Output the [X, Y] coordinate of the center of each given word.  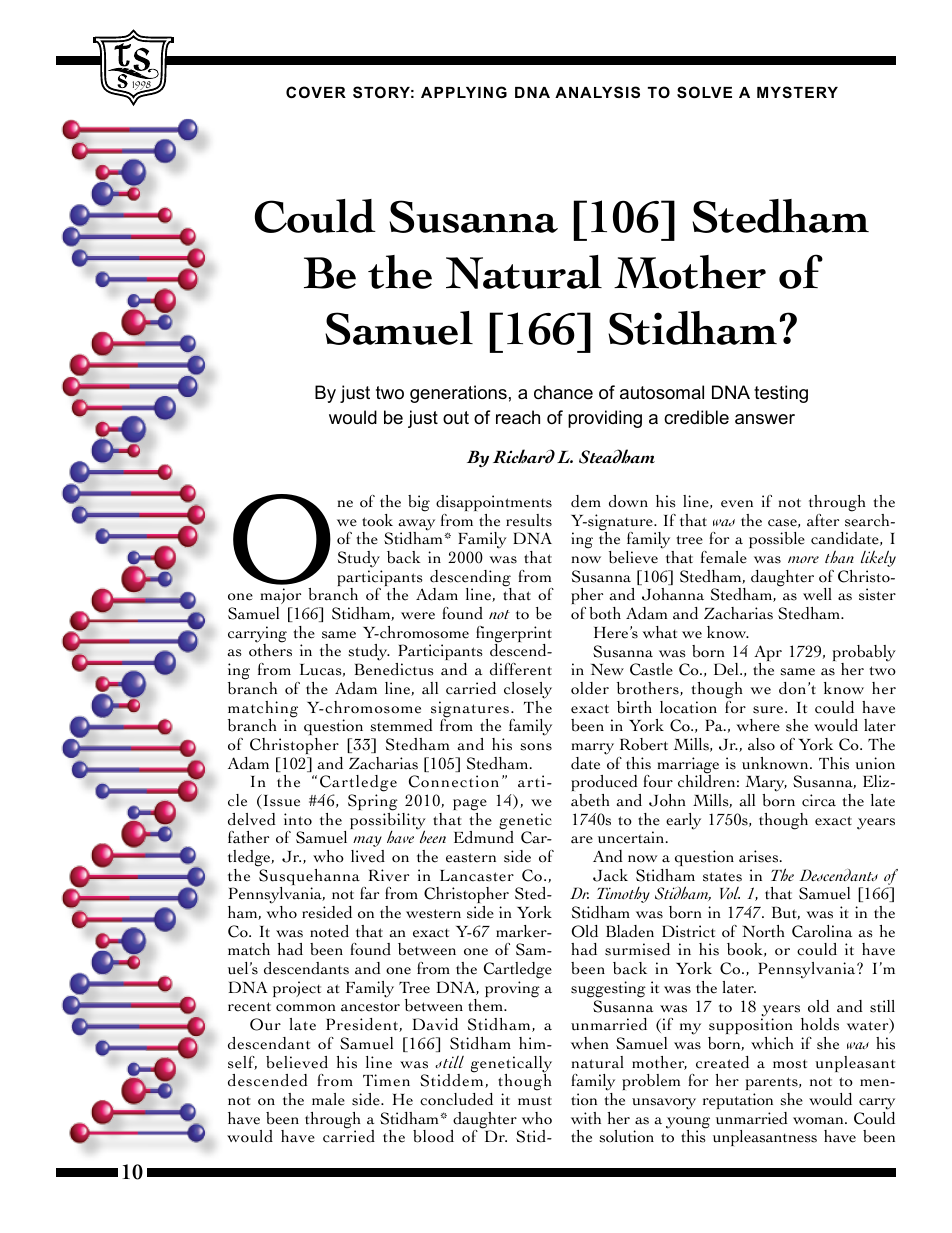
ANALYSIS [597, 92]
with [586, 1118]
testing [781, 394]
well [817, 594]
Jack [610, 875]
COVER [316, 92]
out [456, 417]
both [605, 613]
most [790, 1064]
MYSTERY [797, 92]
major [280, 598]
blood [433, 1136]
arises [760, 856]
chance [563, 392]
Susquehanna [311, 878]
